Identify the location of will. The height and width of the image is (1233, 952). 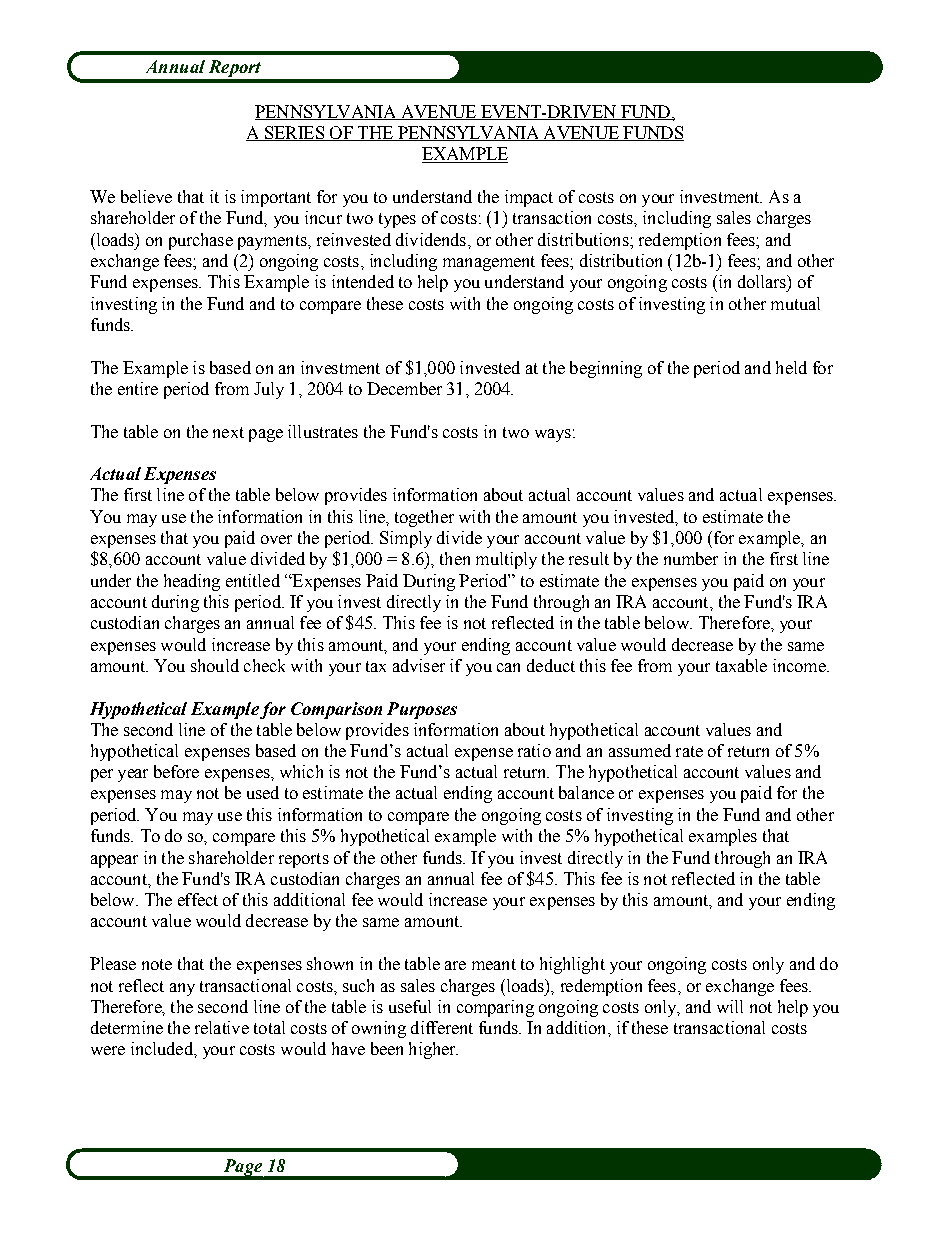
(730, 1006).
